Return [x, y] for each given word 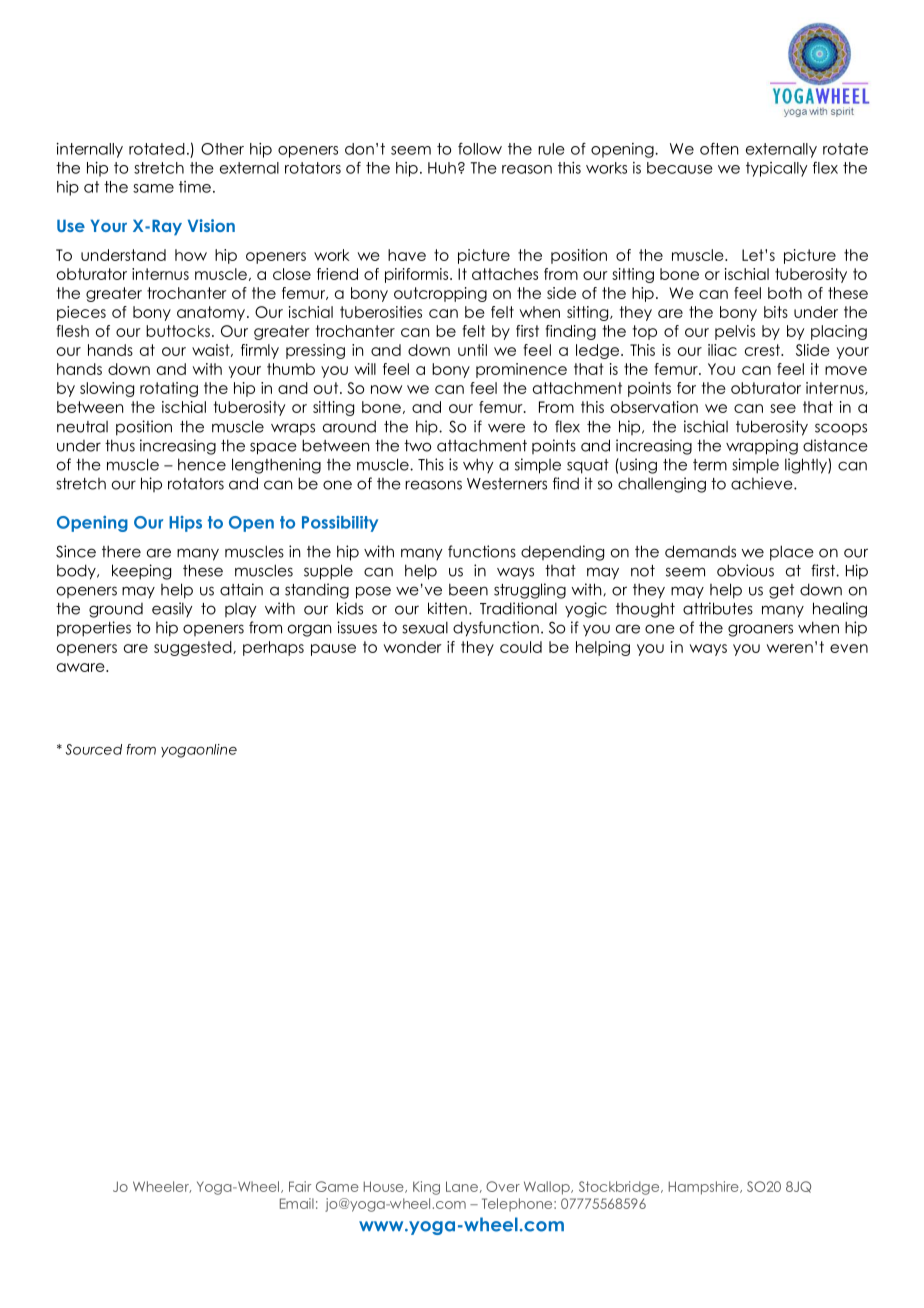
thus [120, 445]
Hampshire [705, 1188]
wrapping [762, 447]
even [849, 648]
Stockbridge [620, 1188]
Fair [300, 1186]
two [417, 446]
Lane [462, 1186]
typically [777, 169]
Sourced [93, 749]
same [153, 188]
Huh [442, 168]
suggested [194, 648]
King [426, 1188]
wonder [413, 647]
